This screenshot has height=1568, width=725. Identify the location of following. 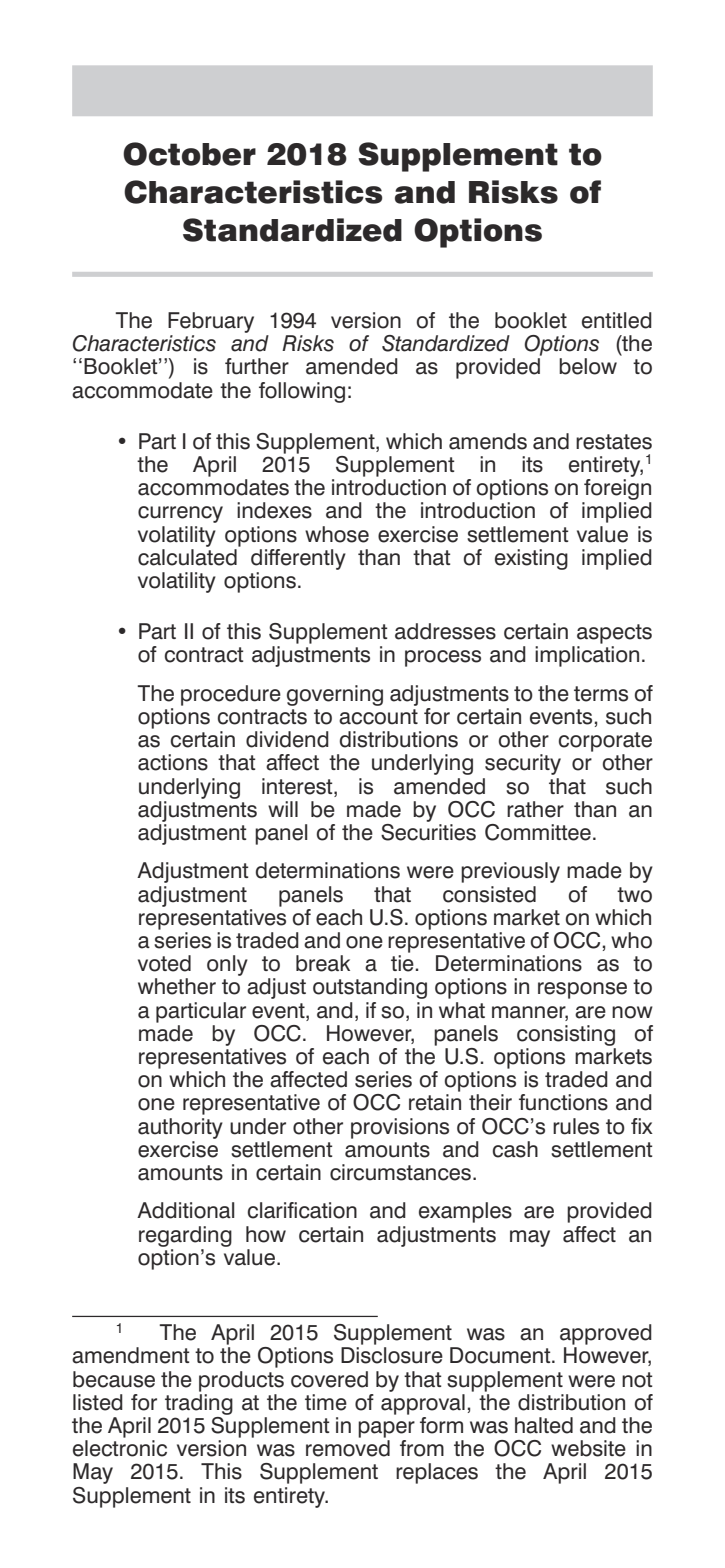
(302, 392).
